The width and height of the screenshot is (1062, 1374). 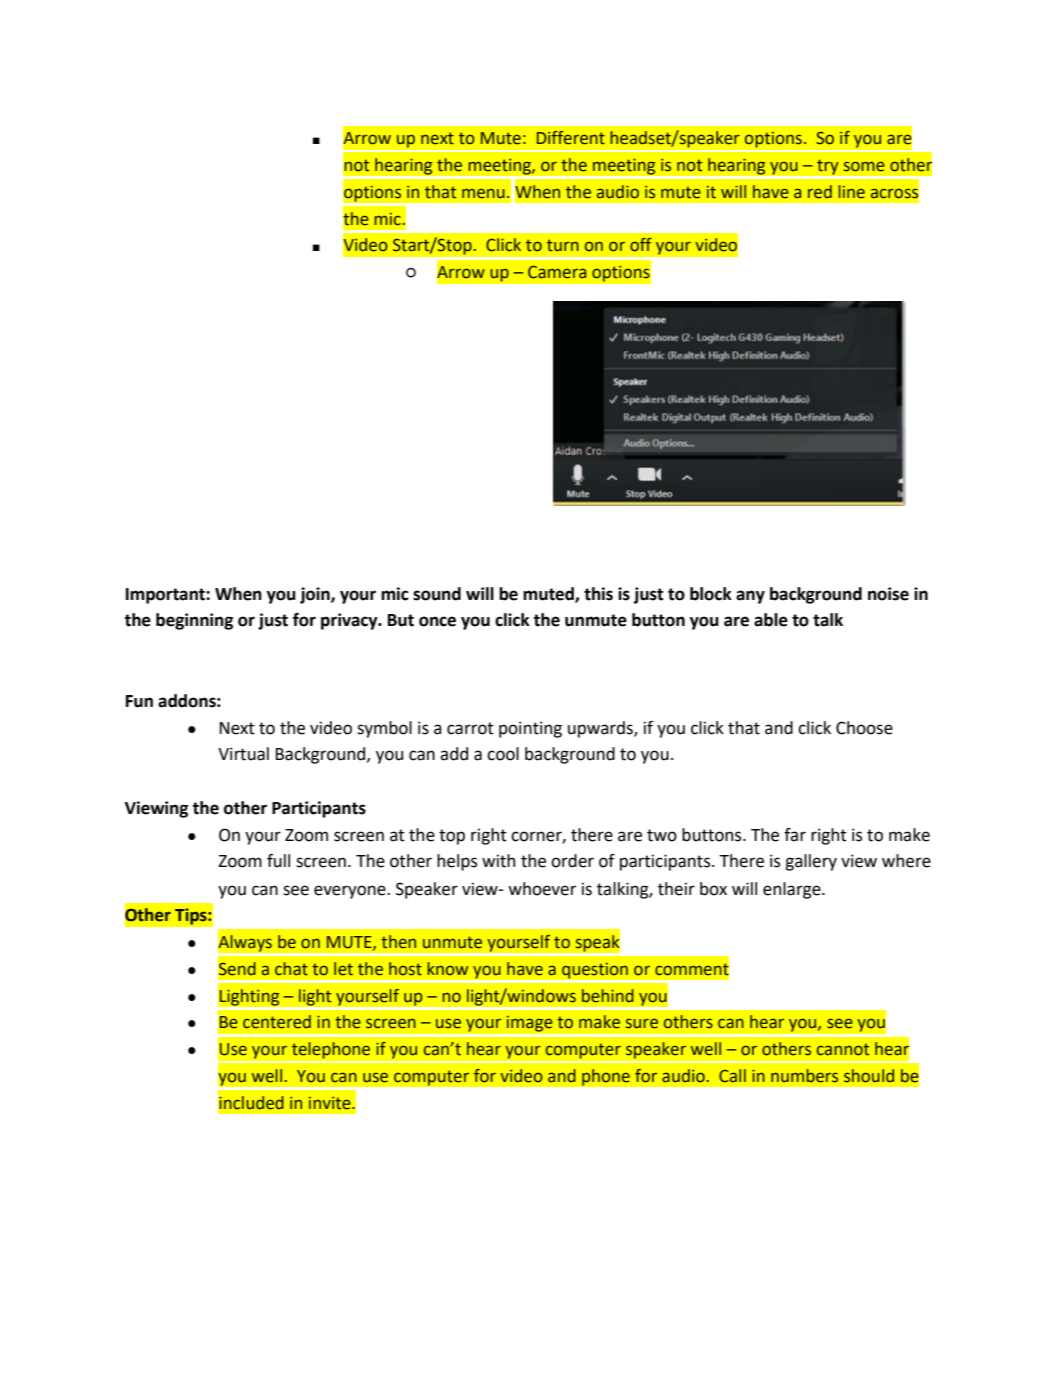 What do you see at coordinates (828, 167) in the screenshot?
I see `try` at bounding box center [828, 167].
